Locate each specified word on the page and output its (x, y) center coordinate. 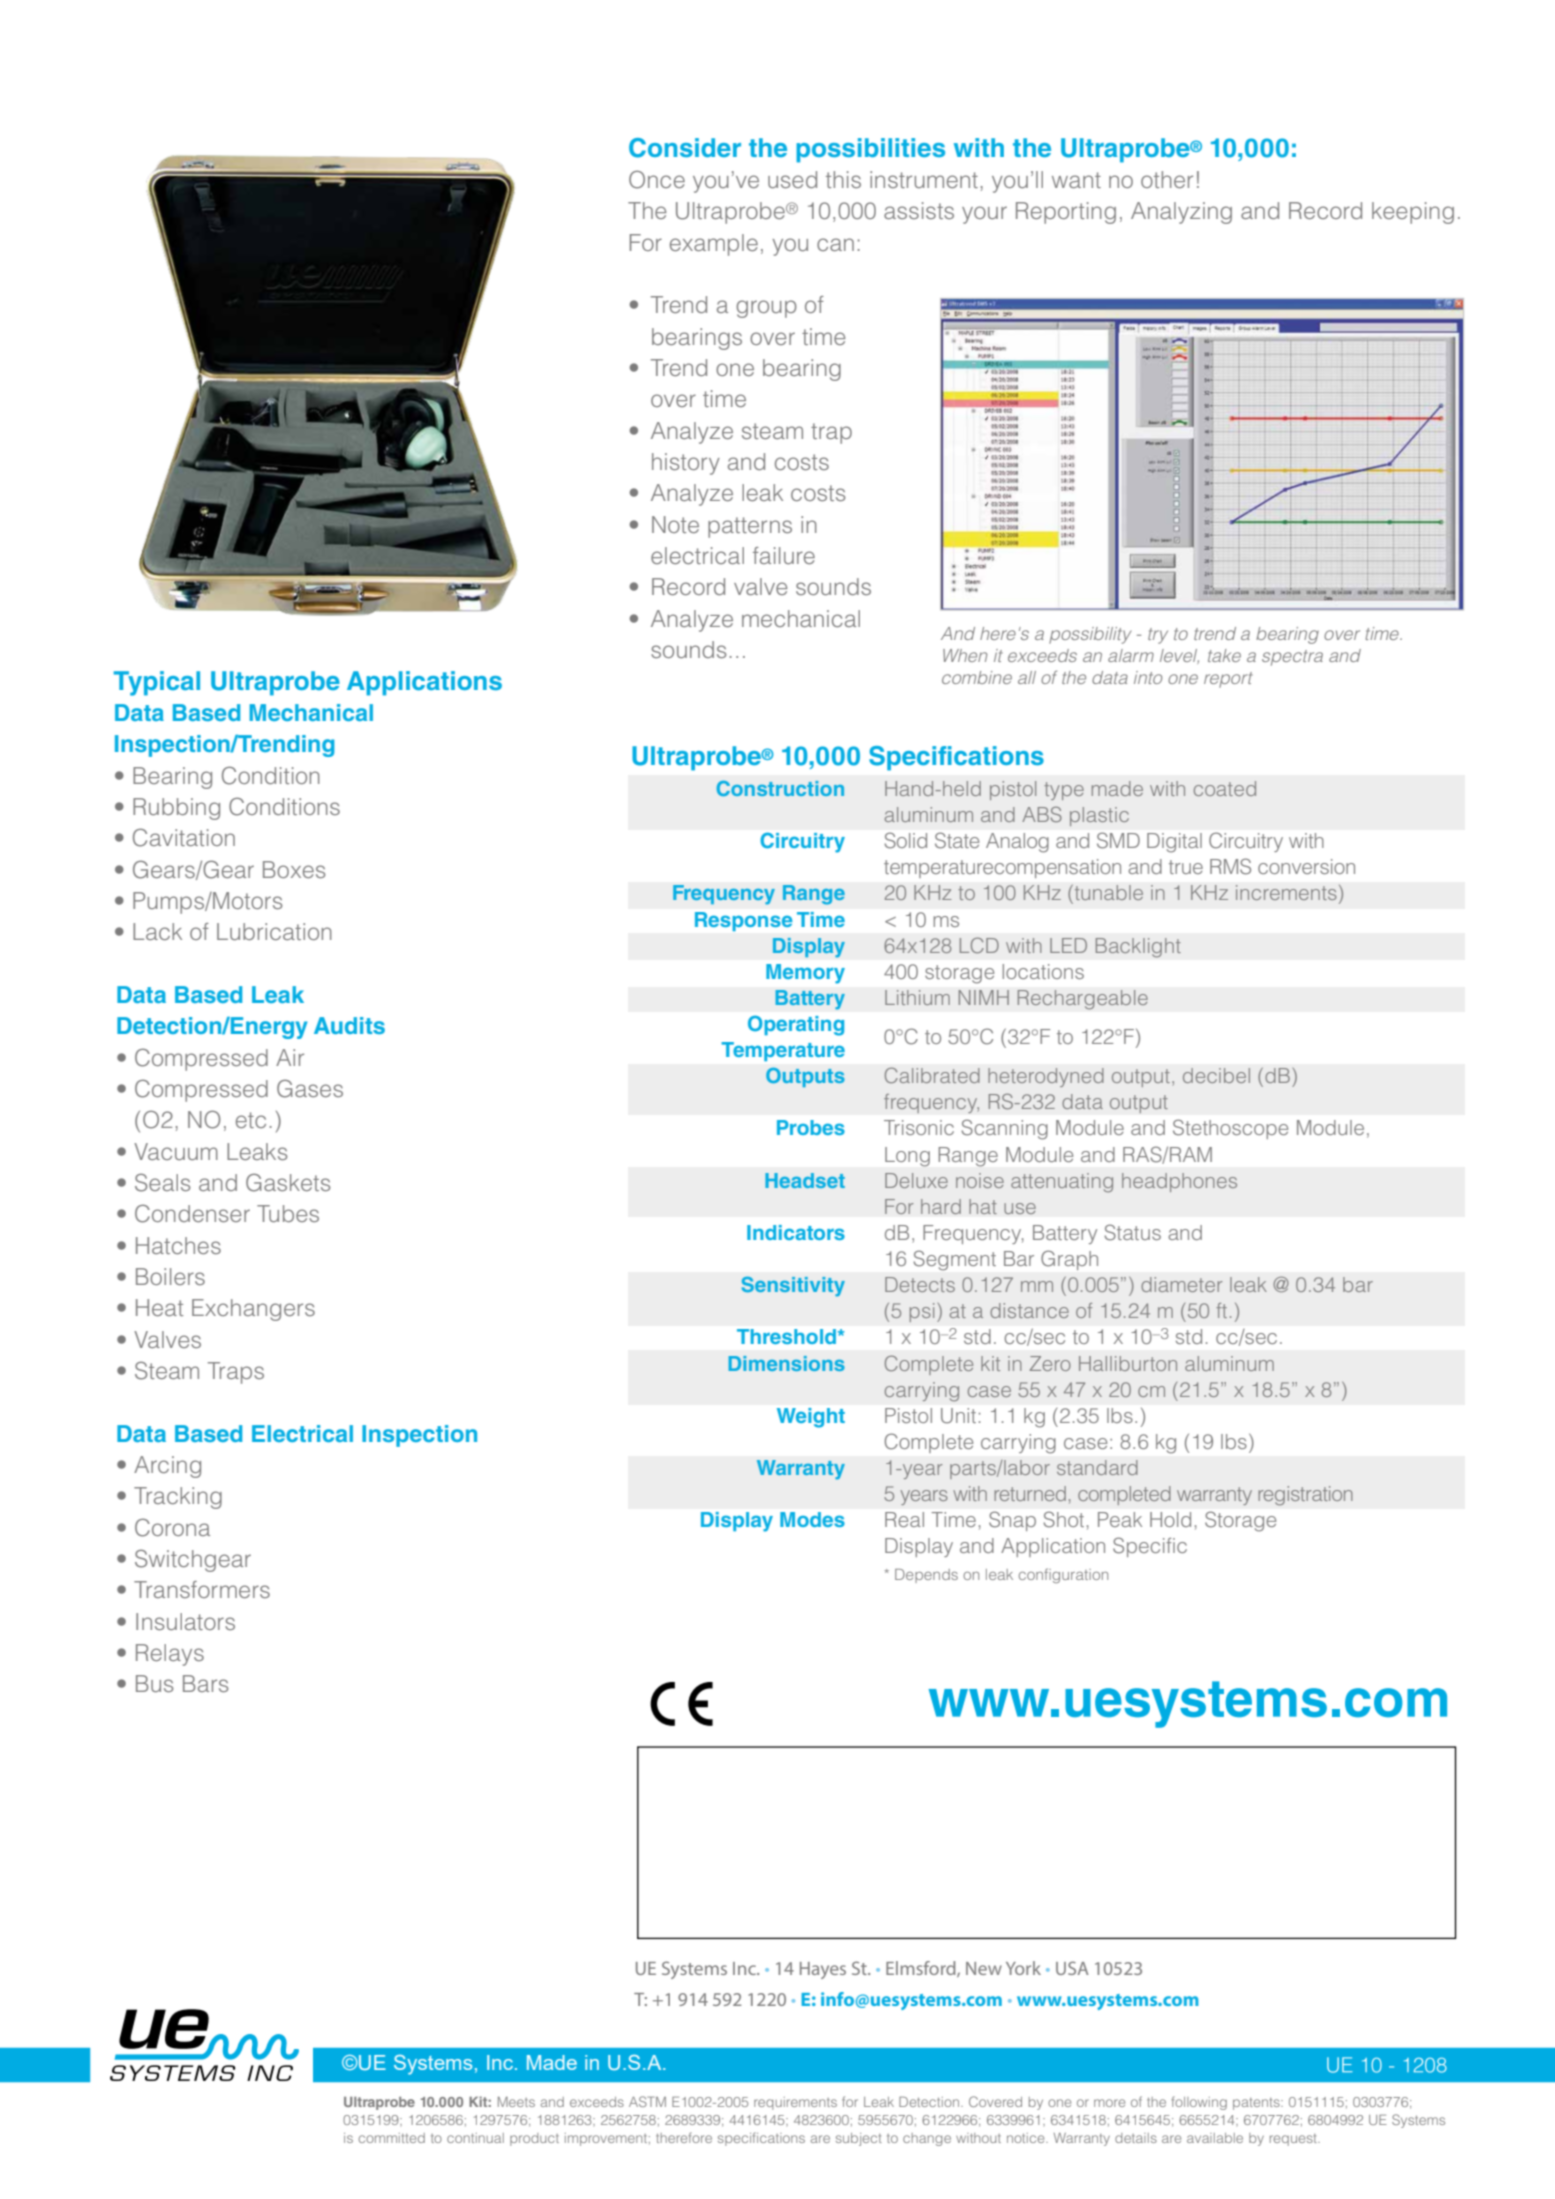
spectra (1292, 658)
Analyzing (1181, 213)
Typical (157, 683)
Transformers (202, 1589)
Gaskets (288, 1182)
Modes (812, 1519)
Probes (811, 1127)
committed (392, 2138)
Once (657, 180)
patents (1257, 2104)
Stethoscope (1230, 1129)
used (792, 179)
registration (1305, 1496)
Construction (780, 788)
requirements (795, 2103)
